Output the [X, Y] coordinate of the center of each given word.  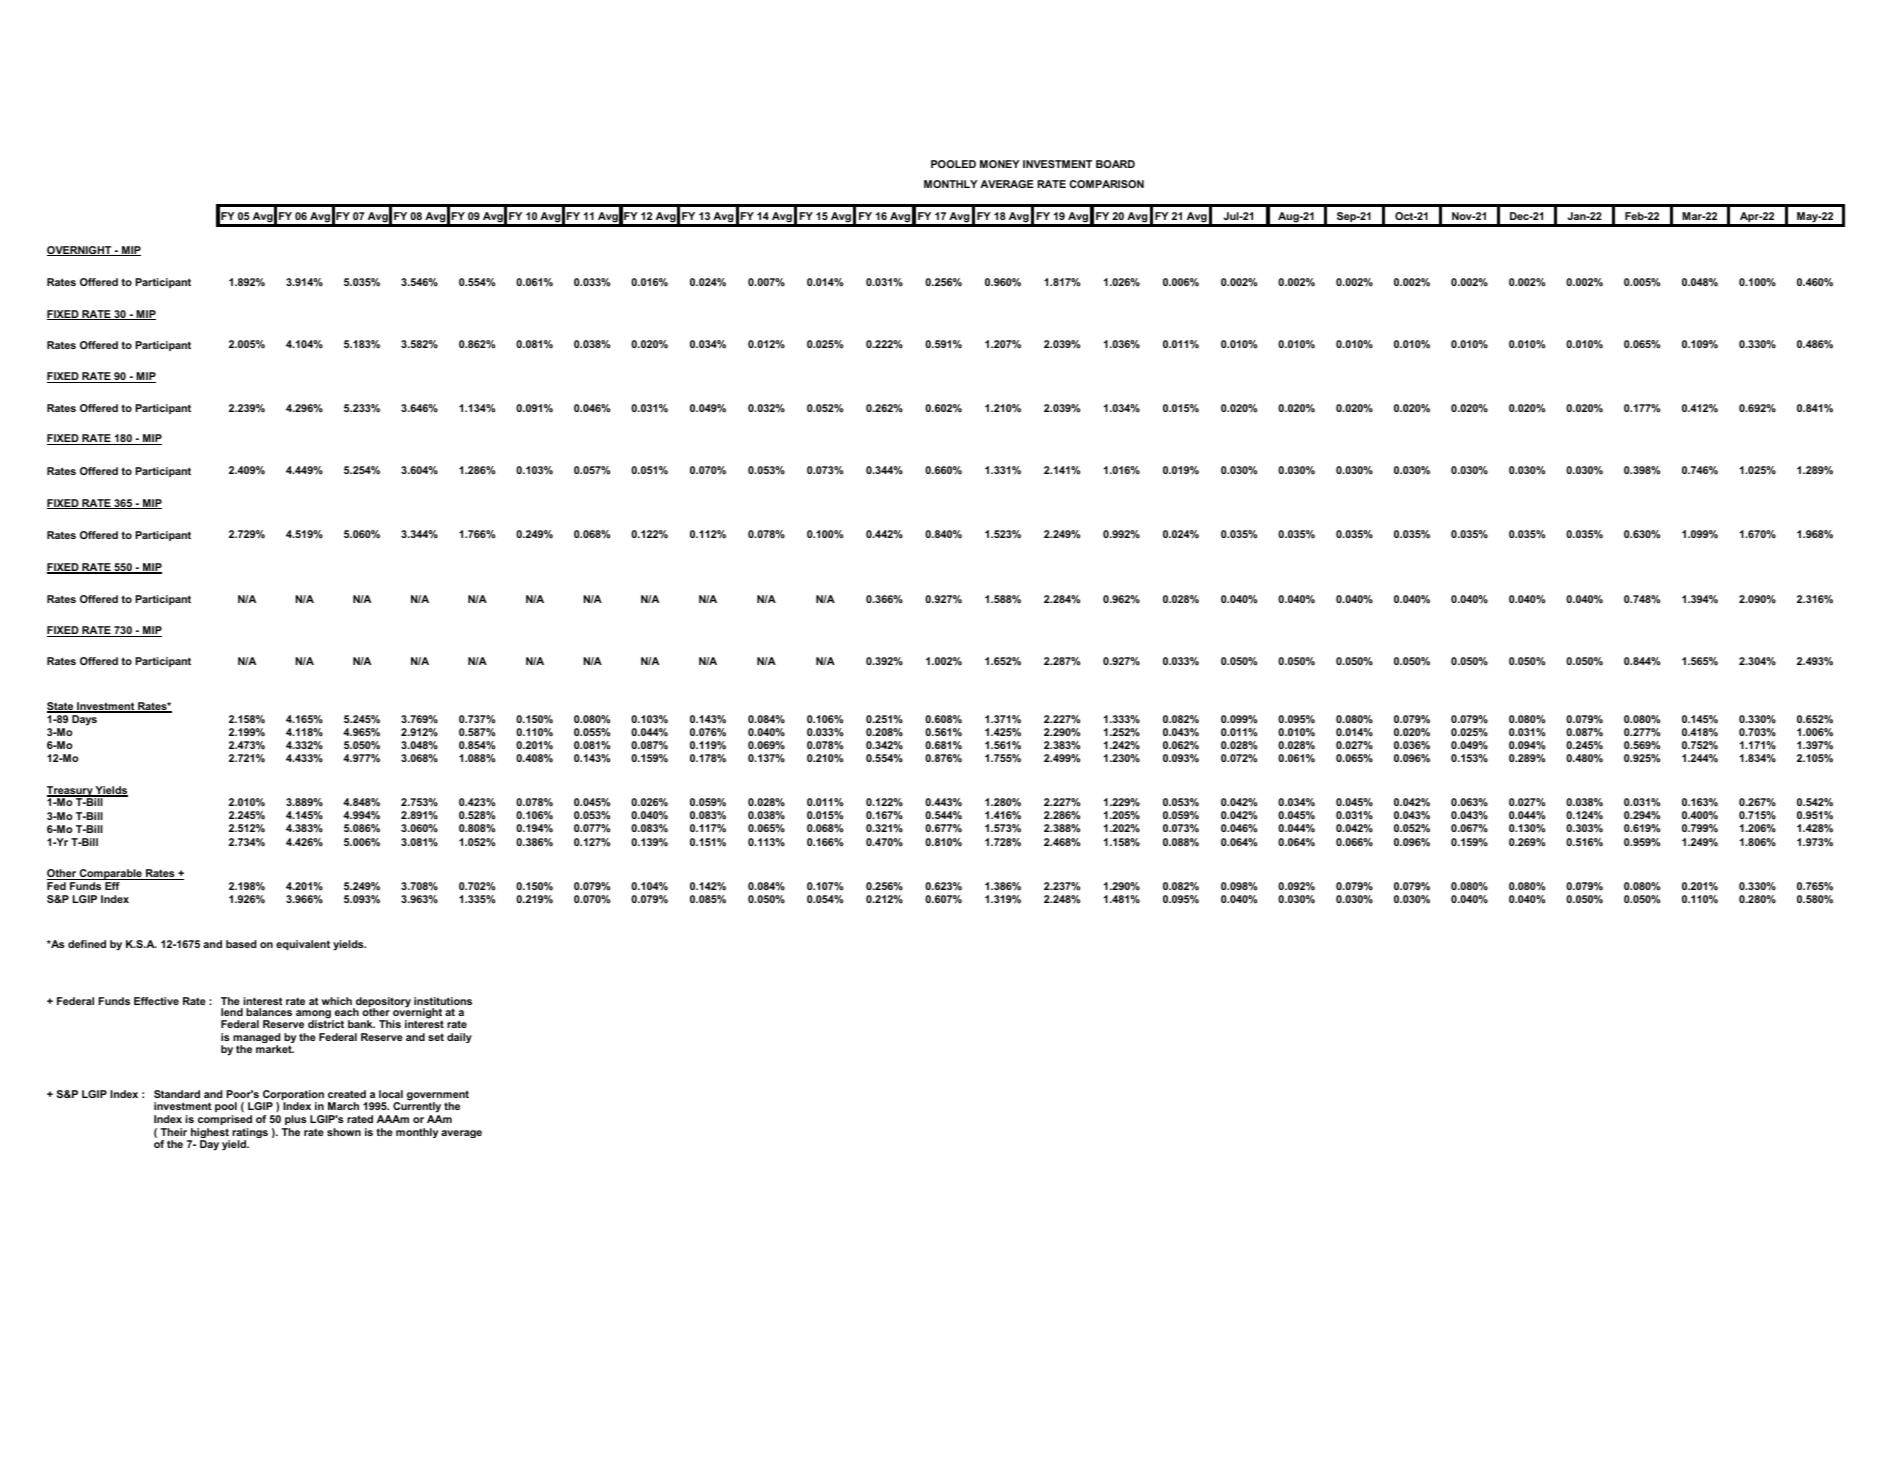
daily [459, 1038]
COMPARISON [1107, 184]
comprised [225, 1120]
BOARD [1115, 164]
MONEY [1000, 164]
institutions [443, 1001]
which [336, 1001]
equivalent [303, 945]
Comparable [111, 874]
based [241, 944]
